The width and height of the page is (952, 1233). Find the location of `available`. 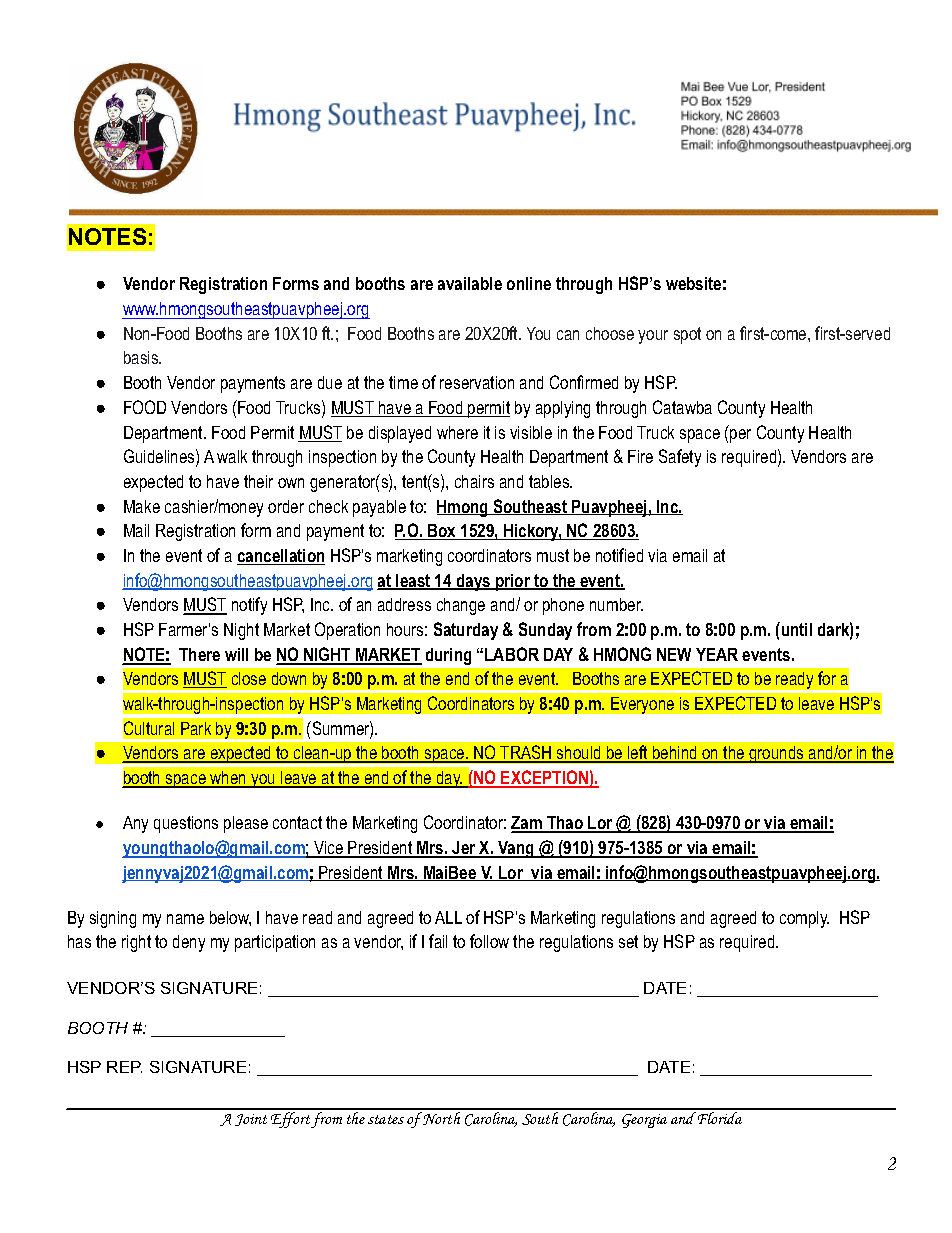

available is located at coordinates (470, 283).
